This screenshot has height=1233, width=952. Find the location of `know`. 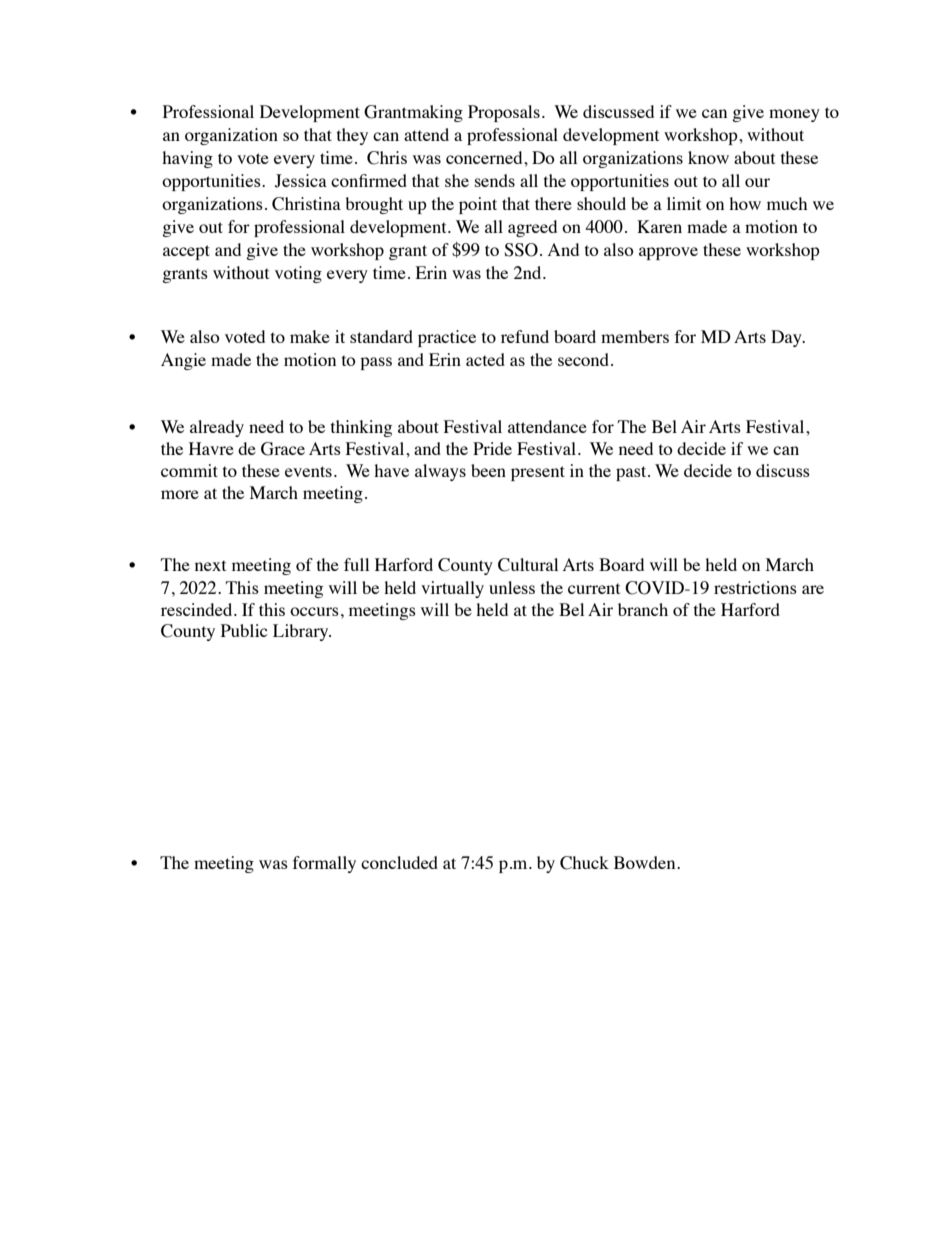

know is located at coordinates (708, 157).
